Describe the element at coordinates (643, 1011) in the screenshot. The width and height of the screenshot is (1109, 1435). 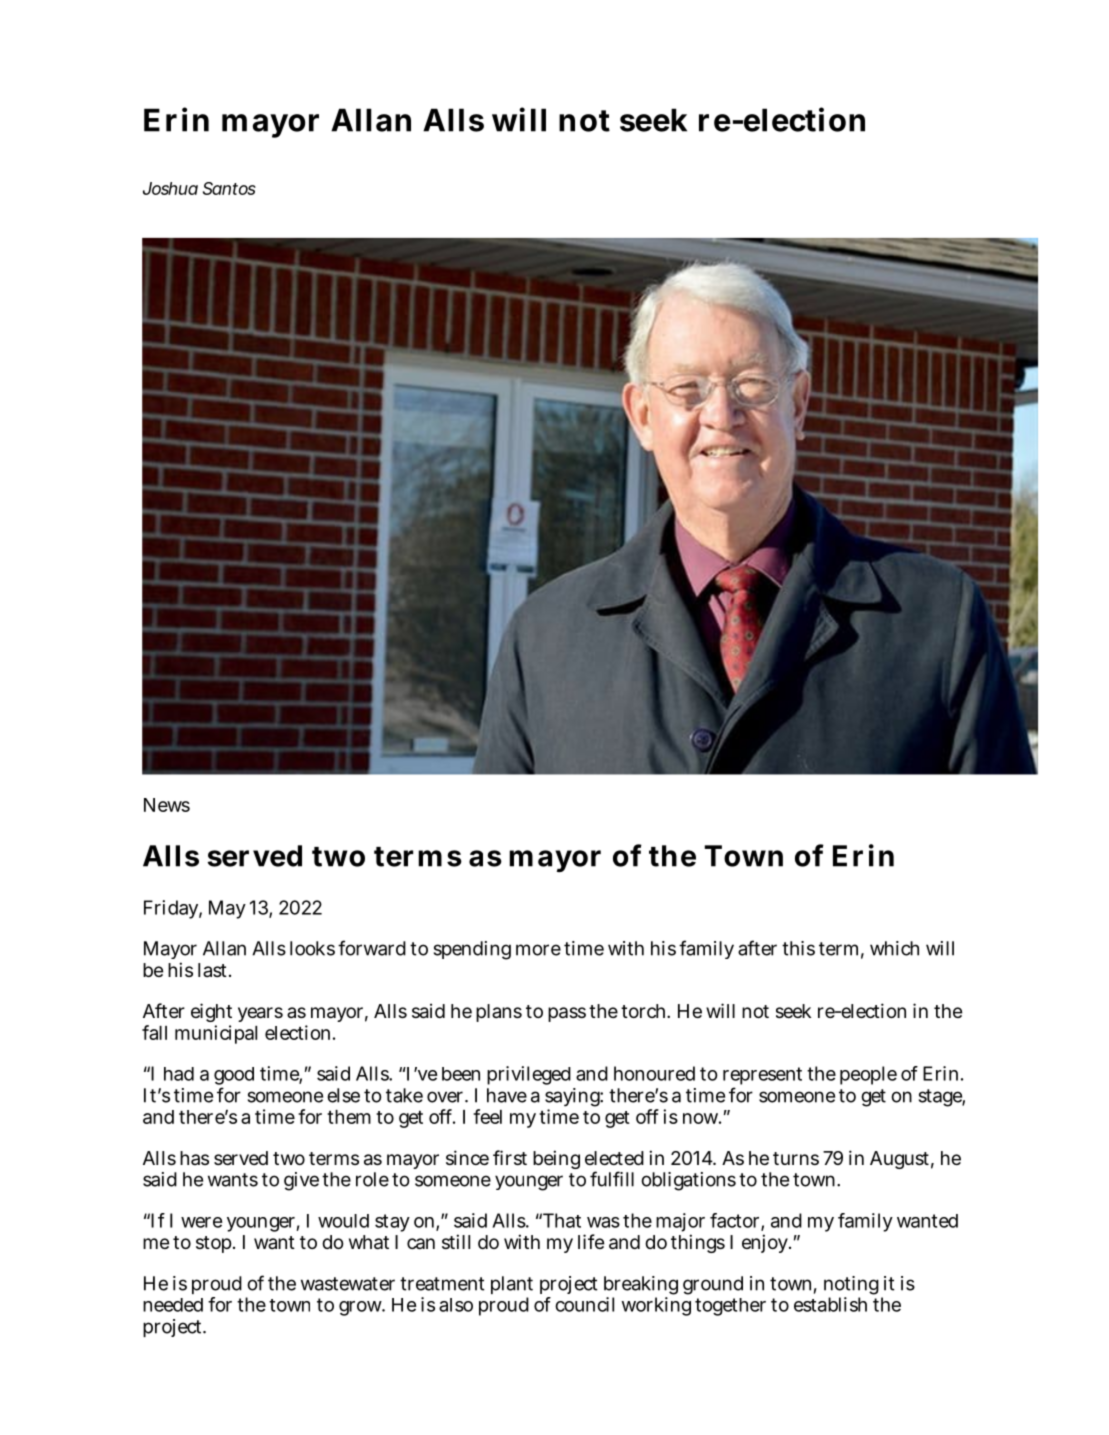
I see `torch` at that location.
